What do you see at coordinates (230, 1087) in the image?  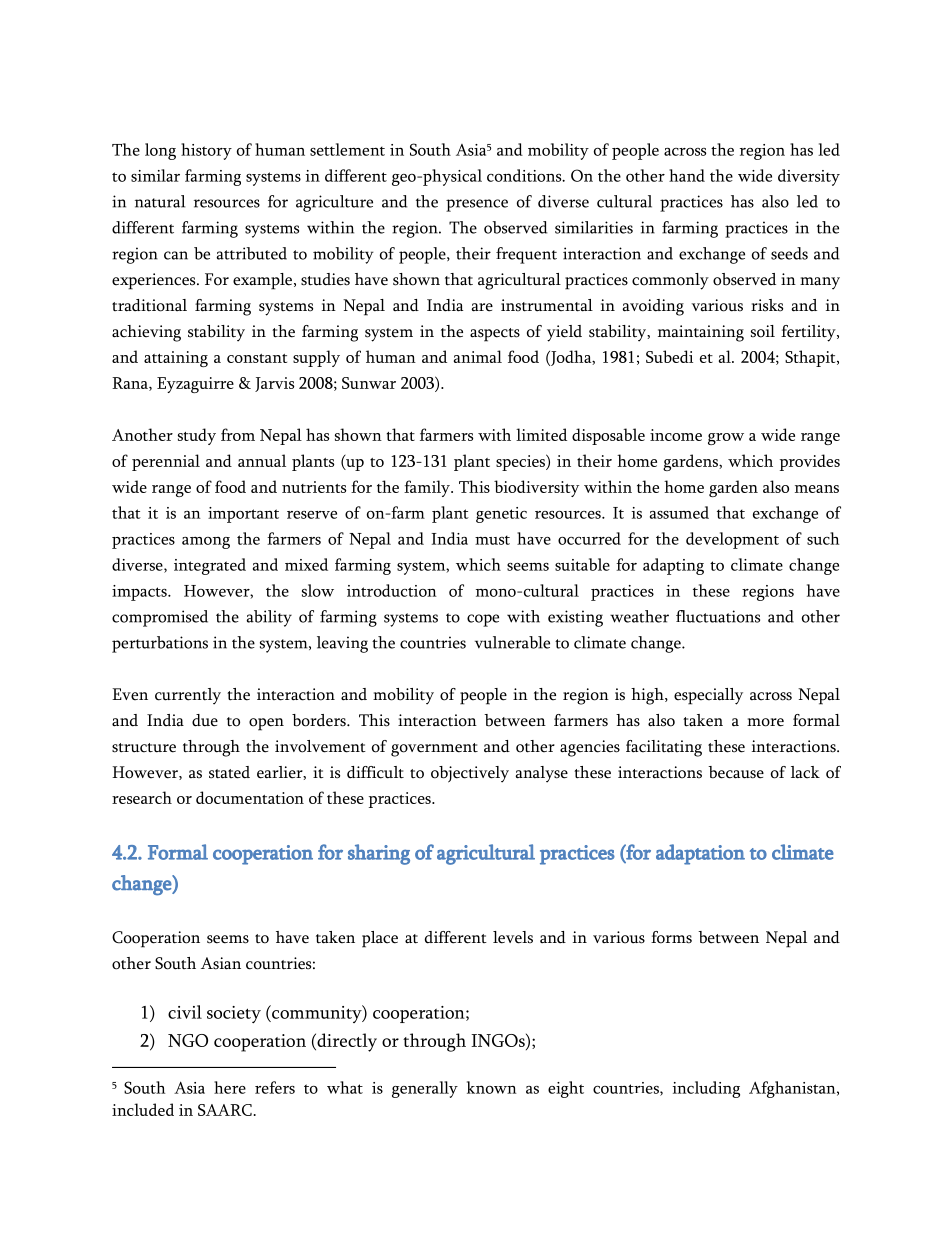 I see `here` at bounding box center [230, 1087].
